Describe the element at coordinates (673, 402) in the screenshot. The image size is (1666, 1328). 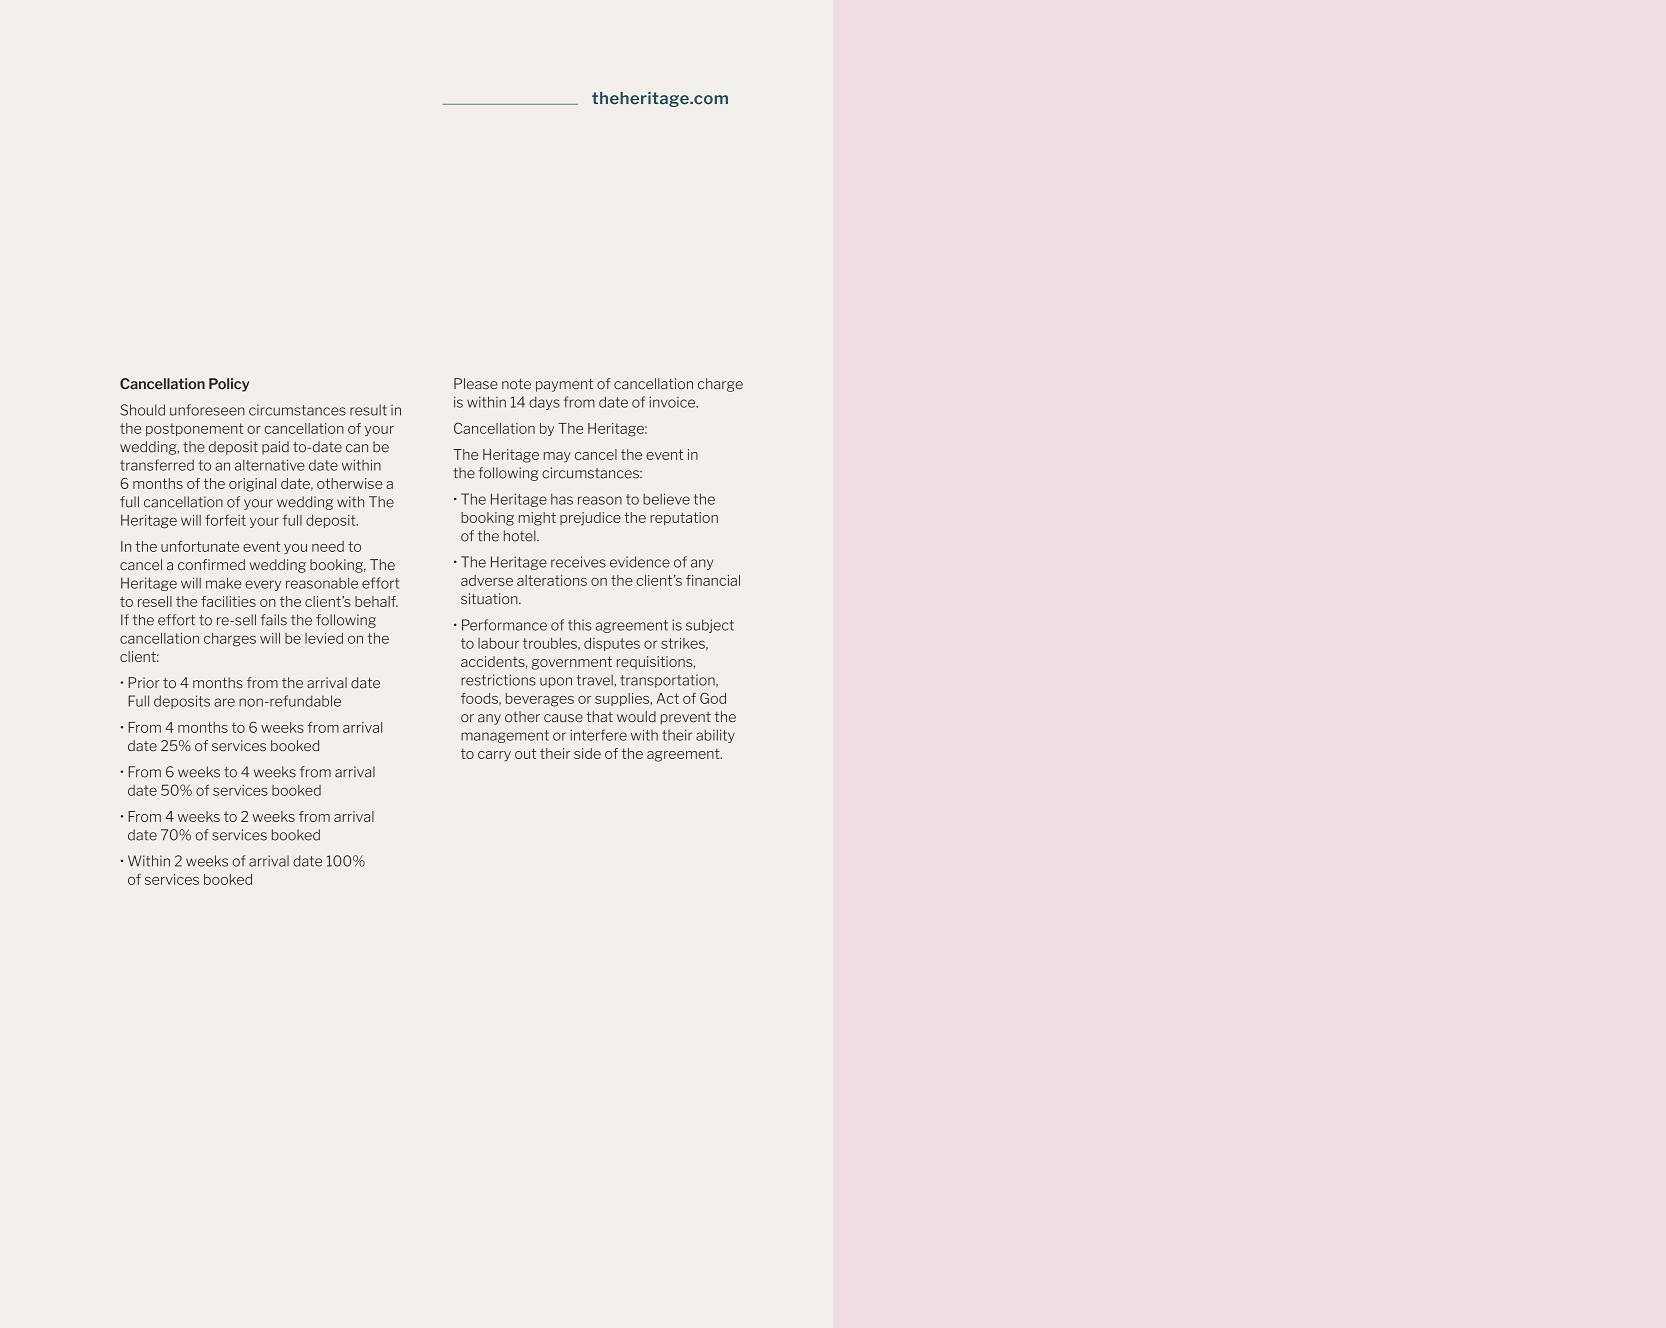
I see `invoice` at that location.
